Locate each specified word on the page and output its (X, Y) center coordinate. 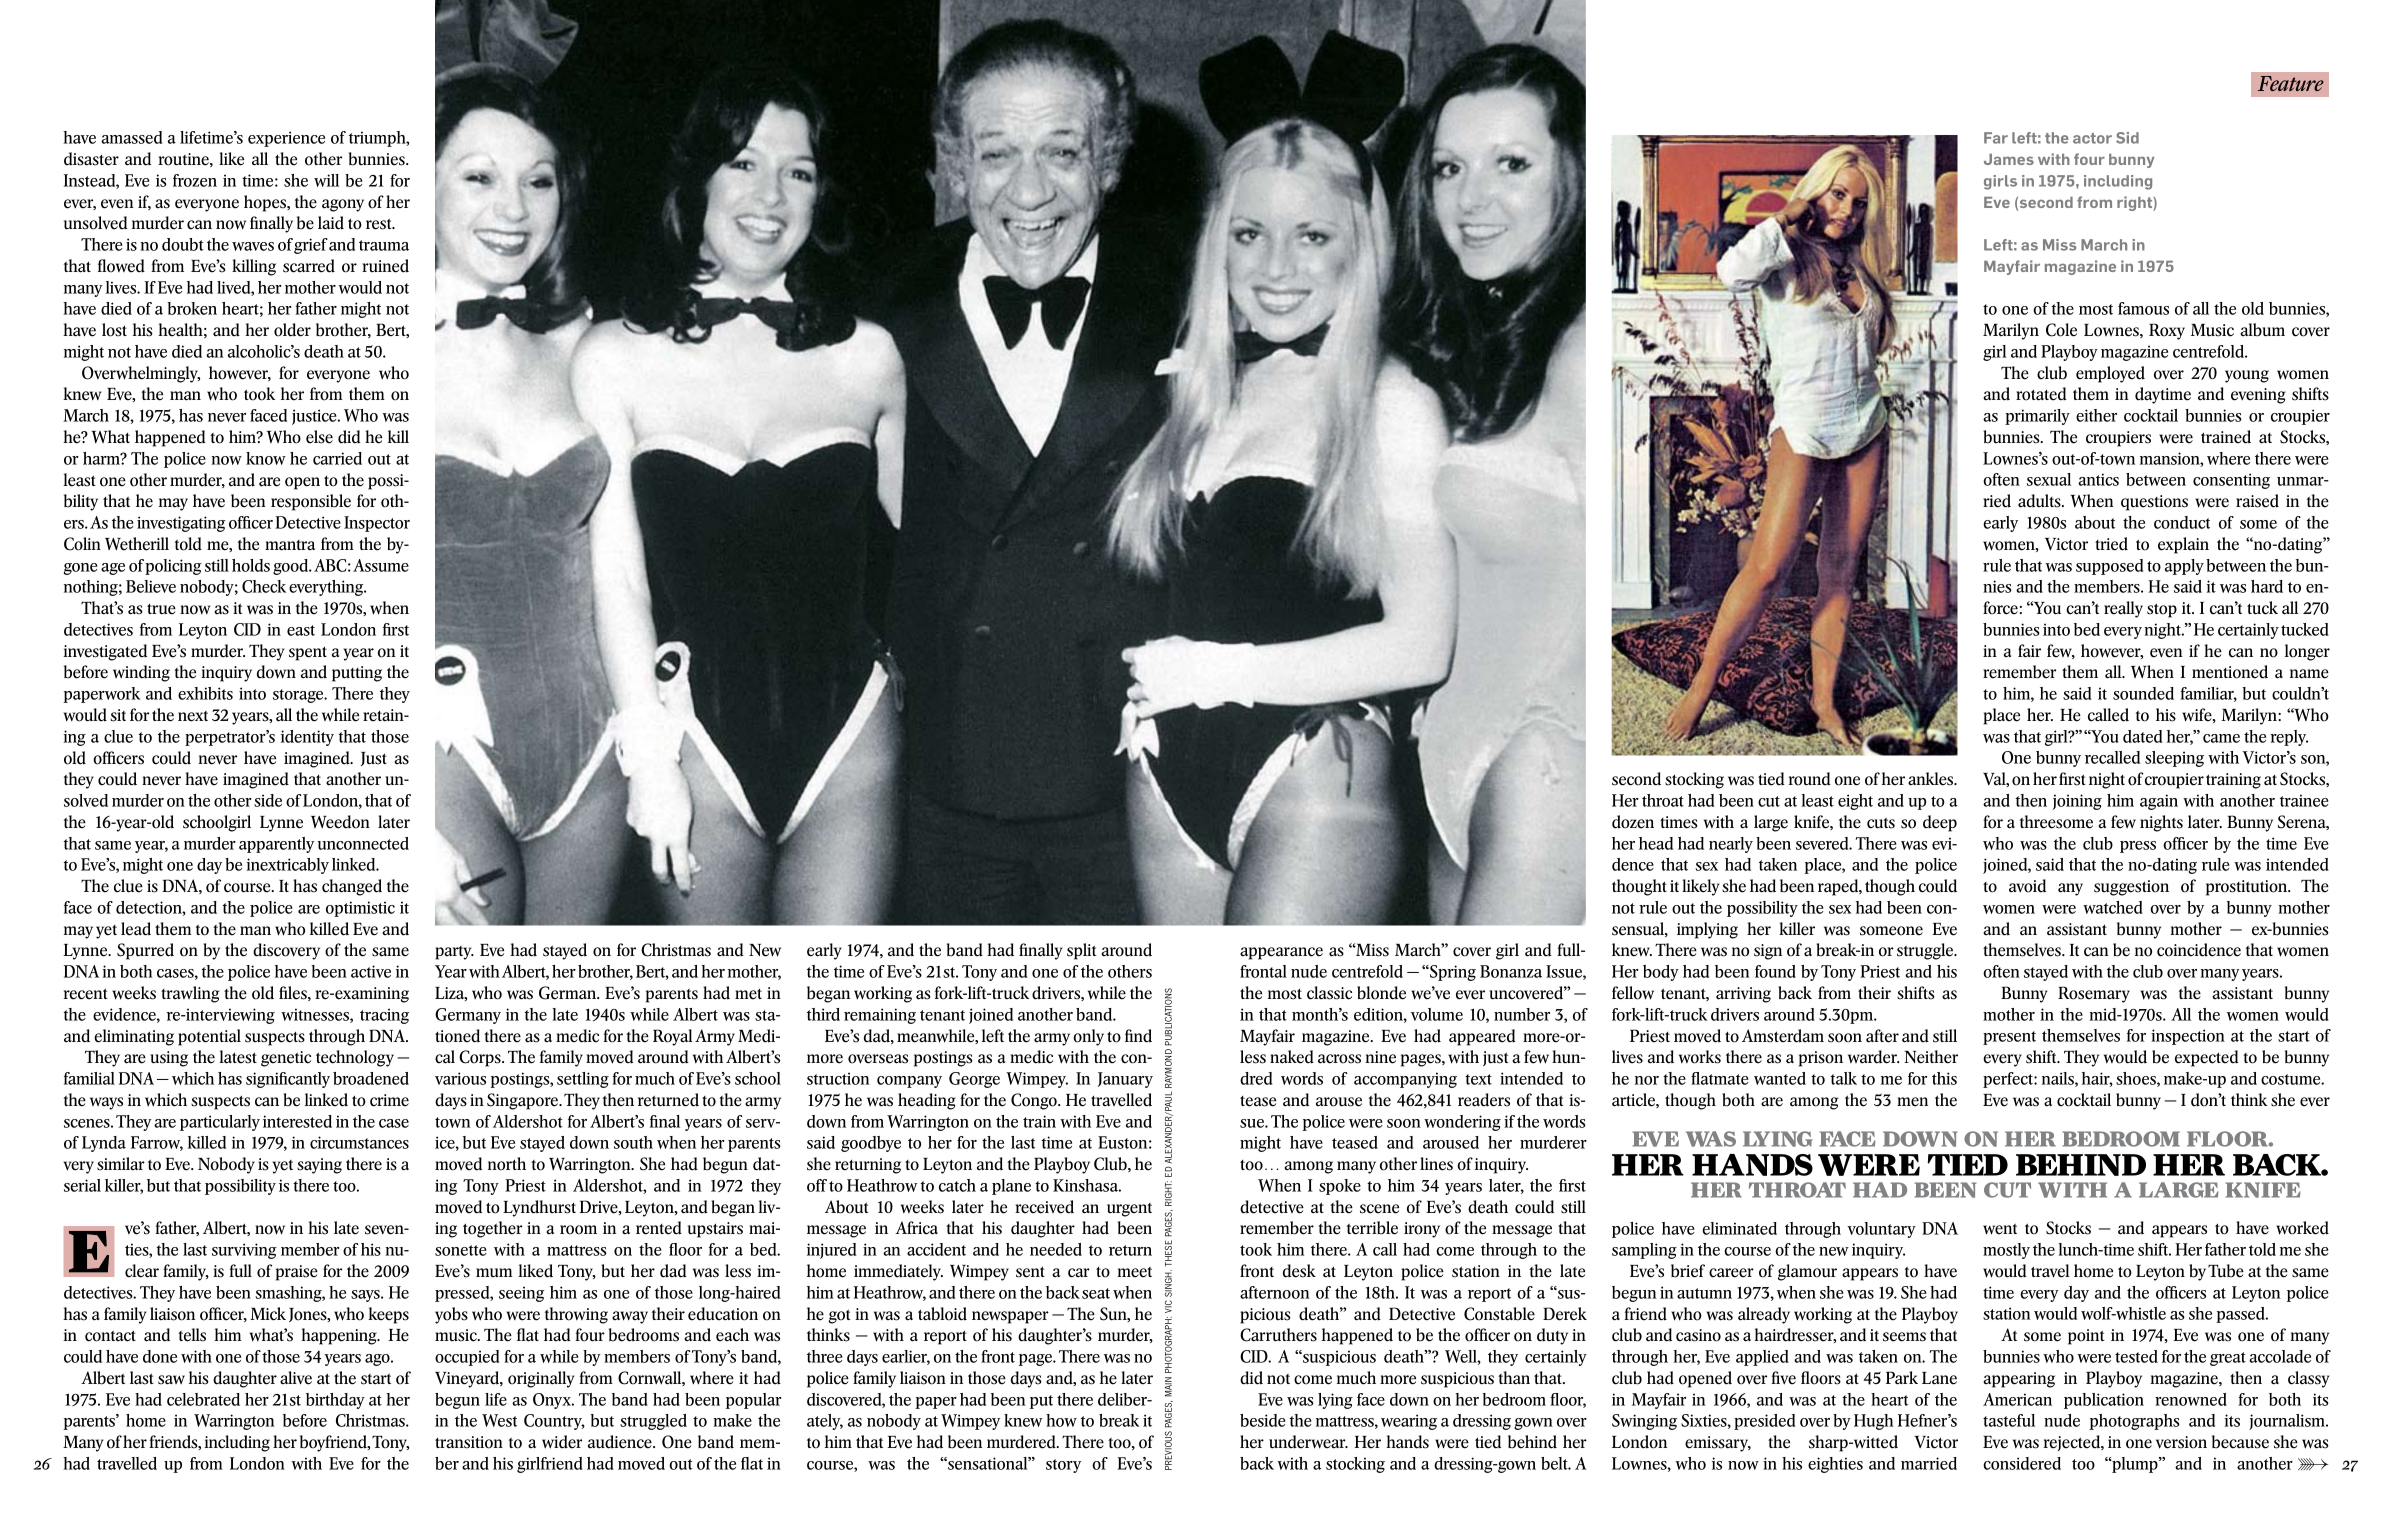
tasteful (2009, 1420)
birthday (335, 1401)
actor (2092, 138)
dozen (1633, 822)
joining (2077, 802)
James (2009, 159)
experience (286, 139)
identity (307, 738)
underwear (1308, 1442)
